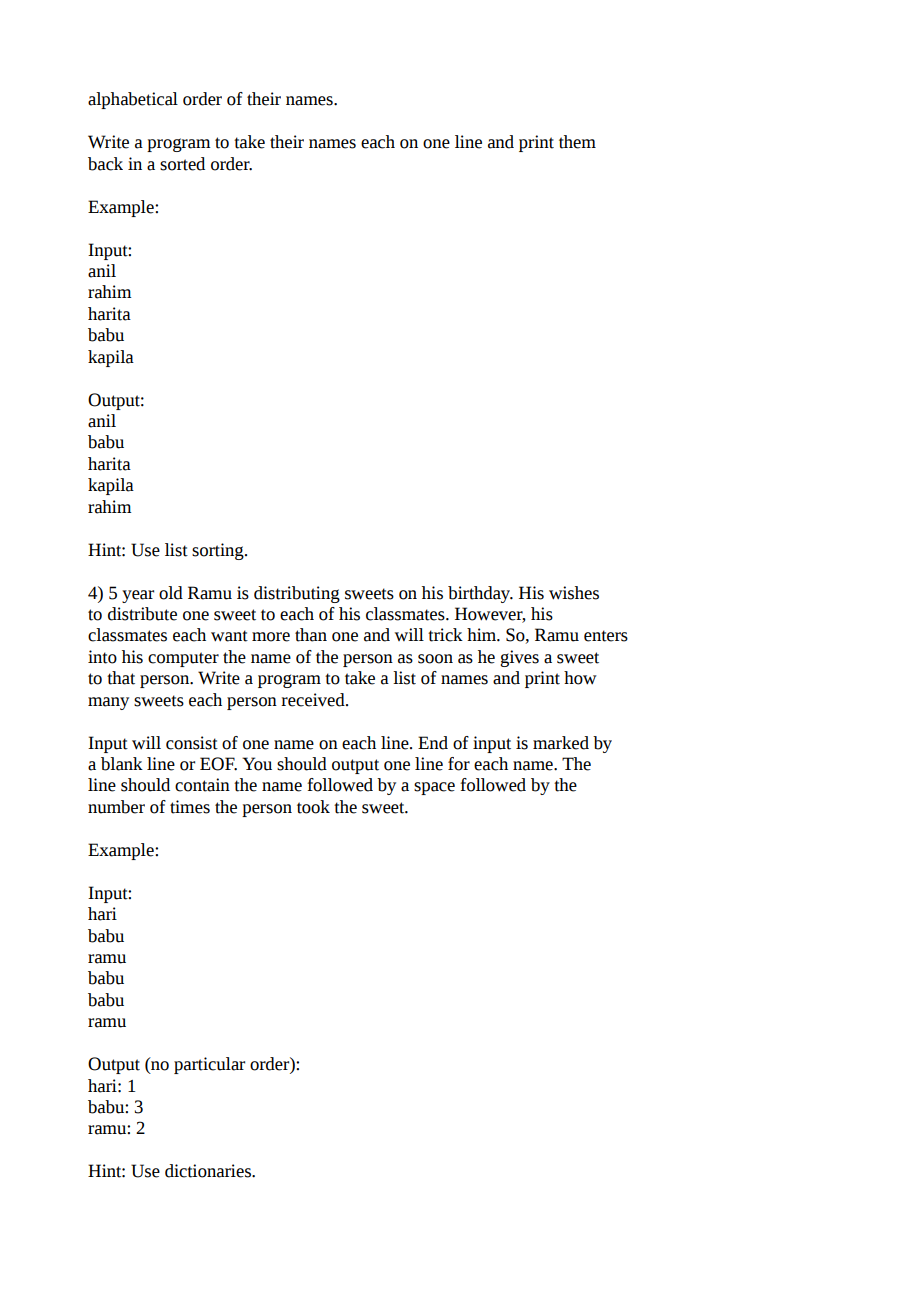 The height and width of the page is (1308, 924). What do you see at coordinates (182, 164) in the page?
I see `sorted` at bounding box center [182, 164].
